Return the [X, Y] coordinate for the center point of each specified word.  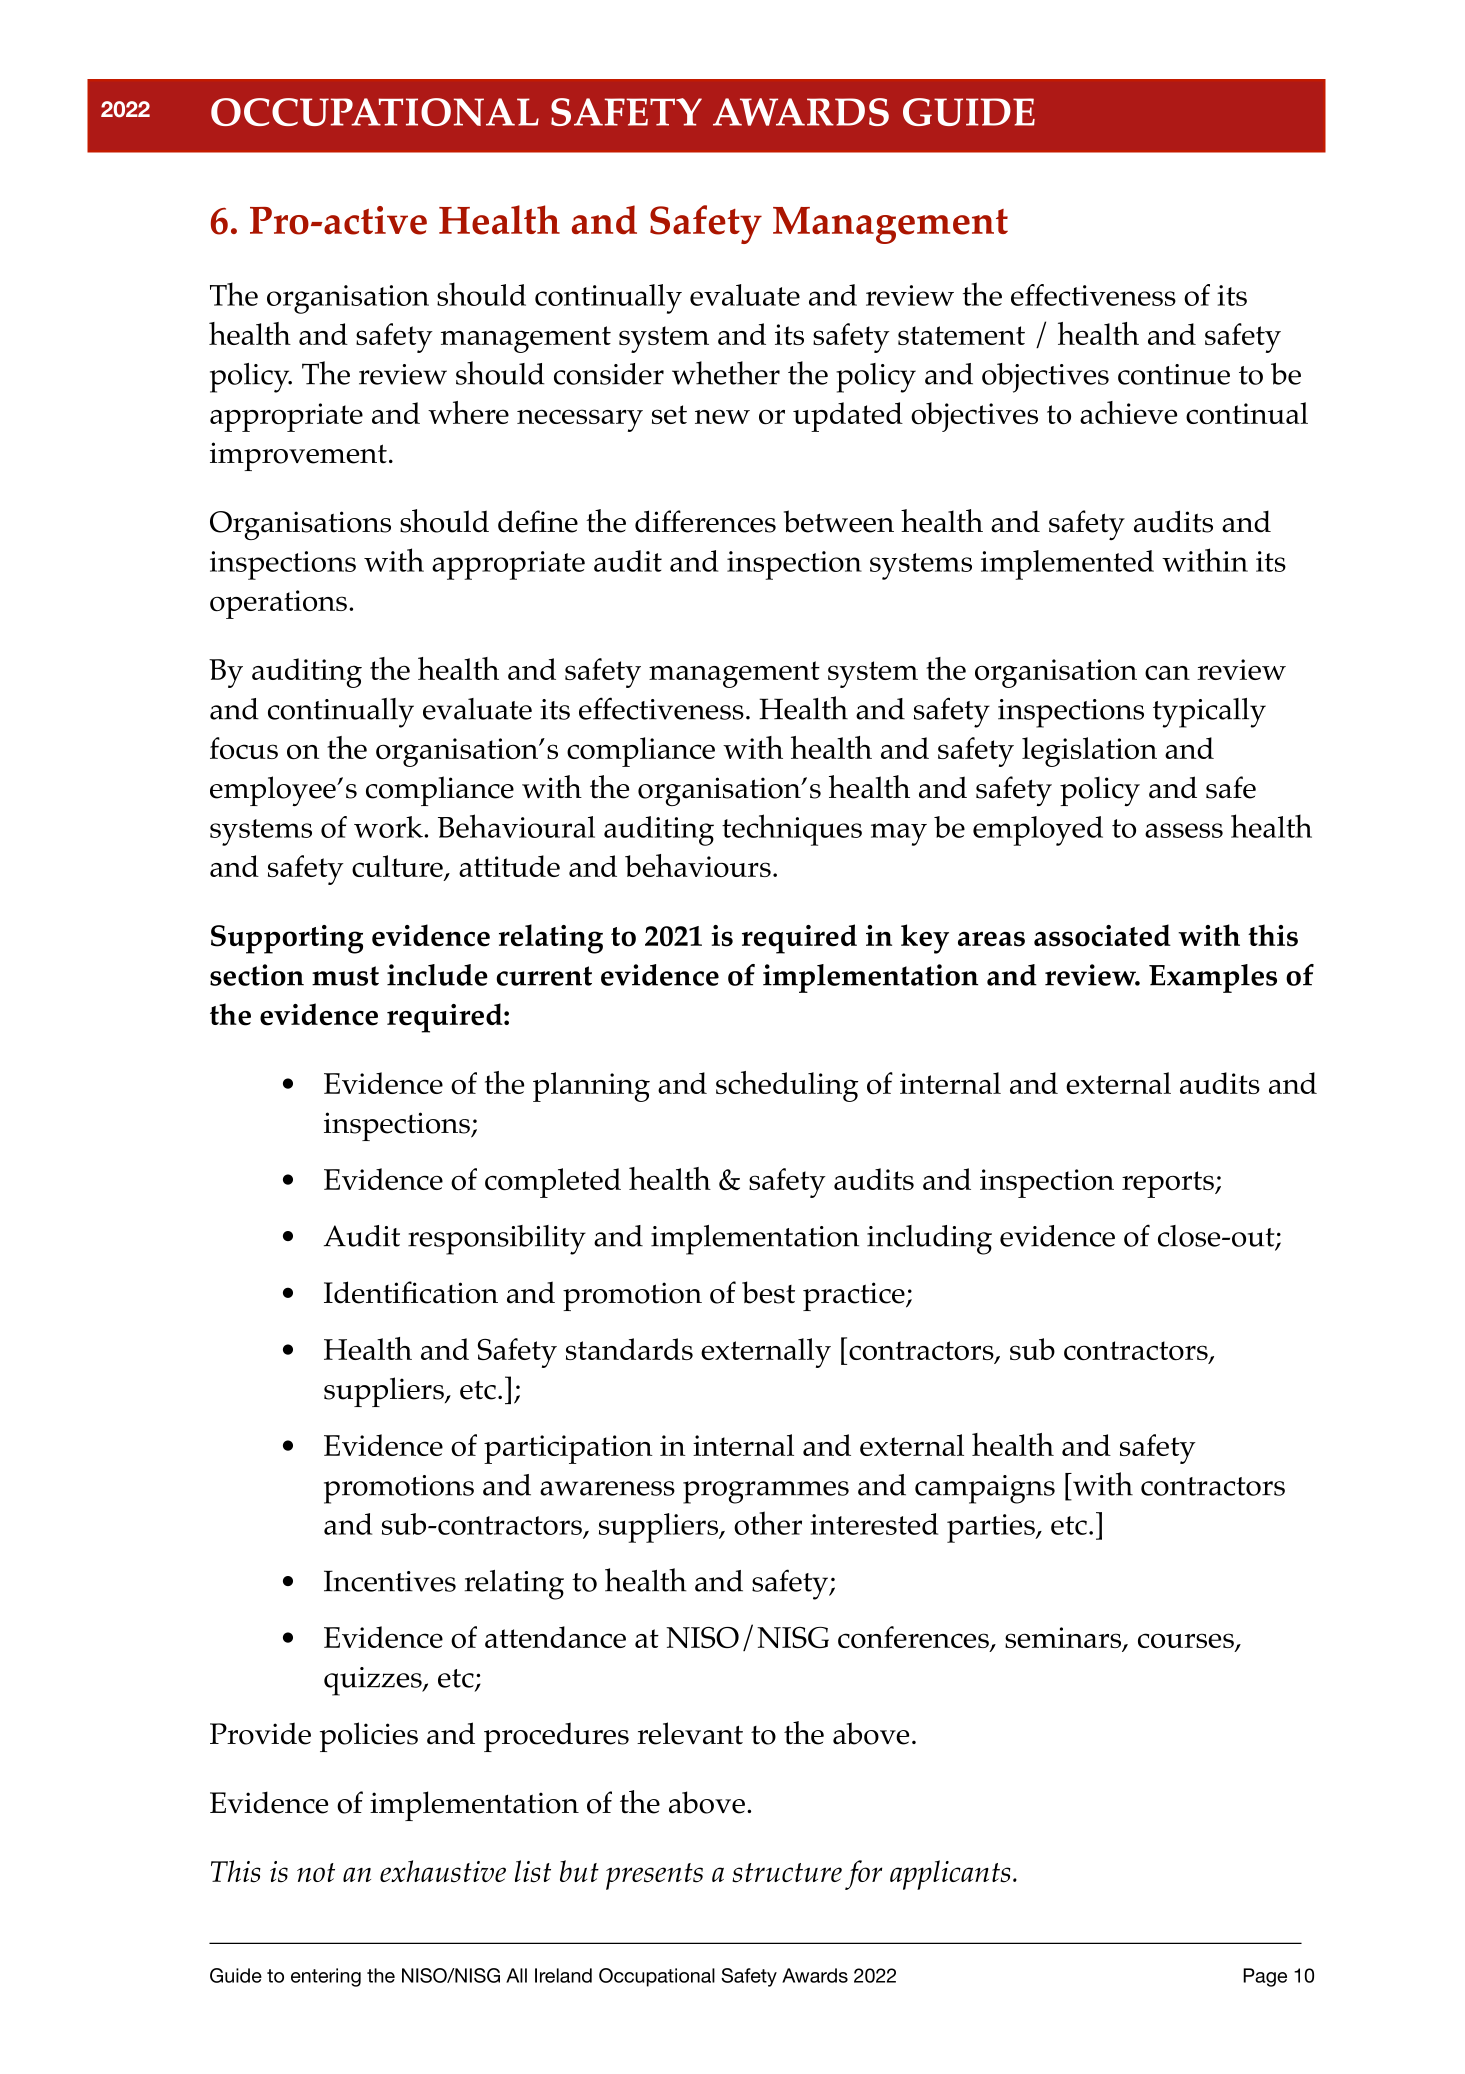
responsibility [497, 1240]
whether [726, 373]
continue [1174, 374]
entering [326, 1977]
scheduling [787, 1086]
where [468, 412]
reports [1169, 1184]
